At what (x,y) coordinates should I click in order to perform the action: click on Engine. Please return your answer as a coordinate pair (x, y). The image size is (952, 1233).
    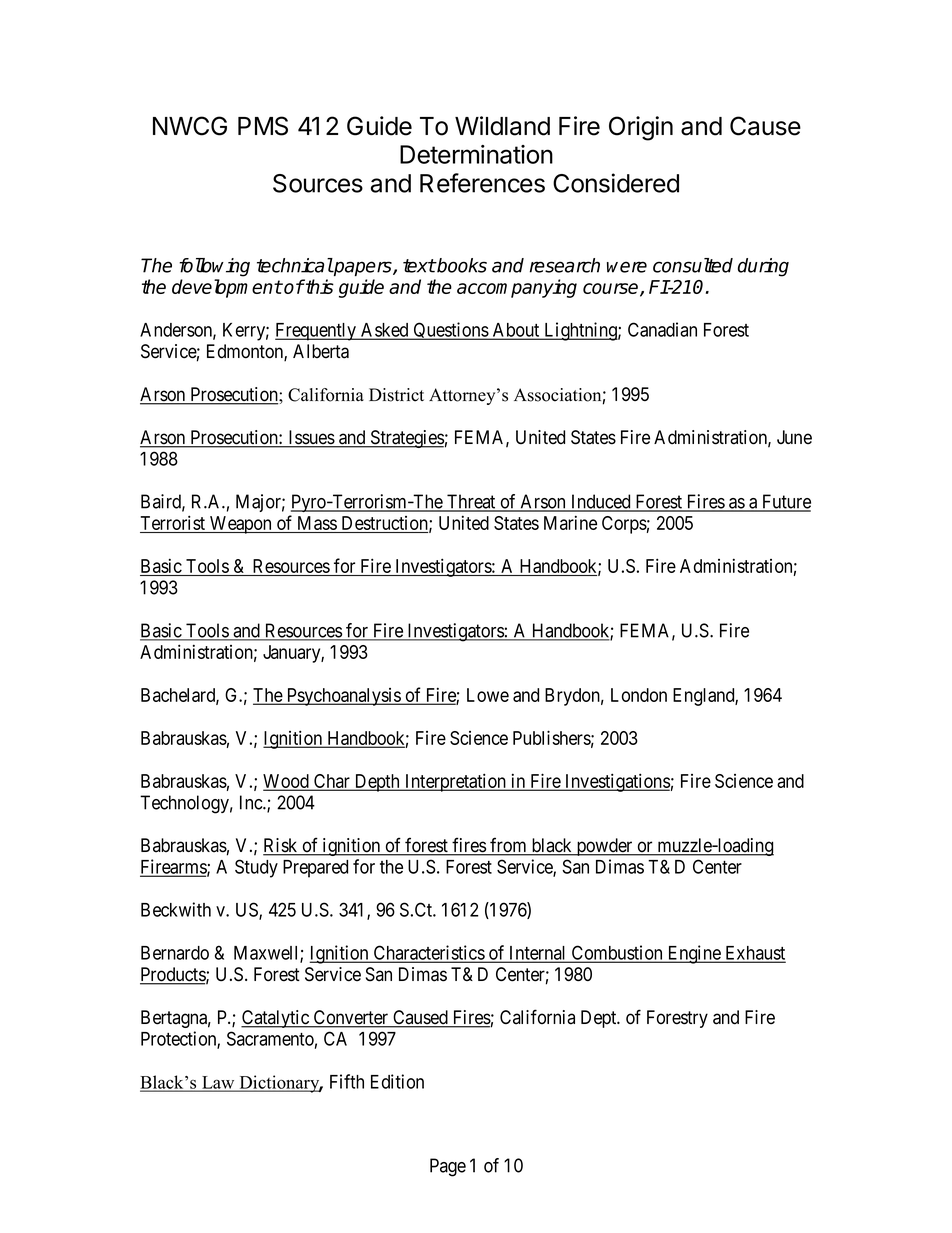
    Looking at the image, I should click on (694, 954).
